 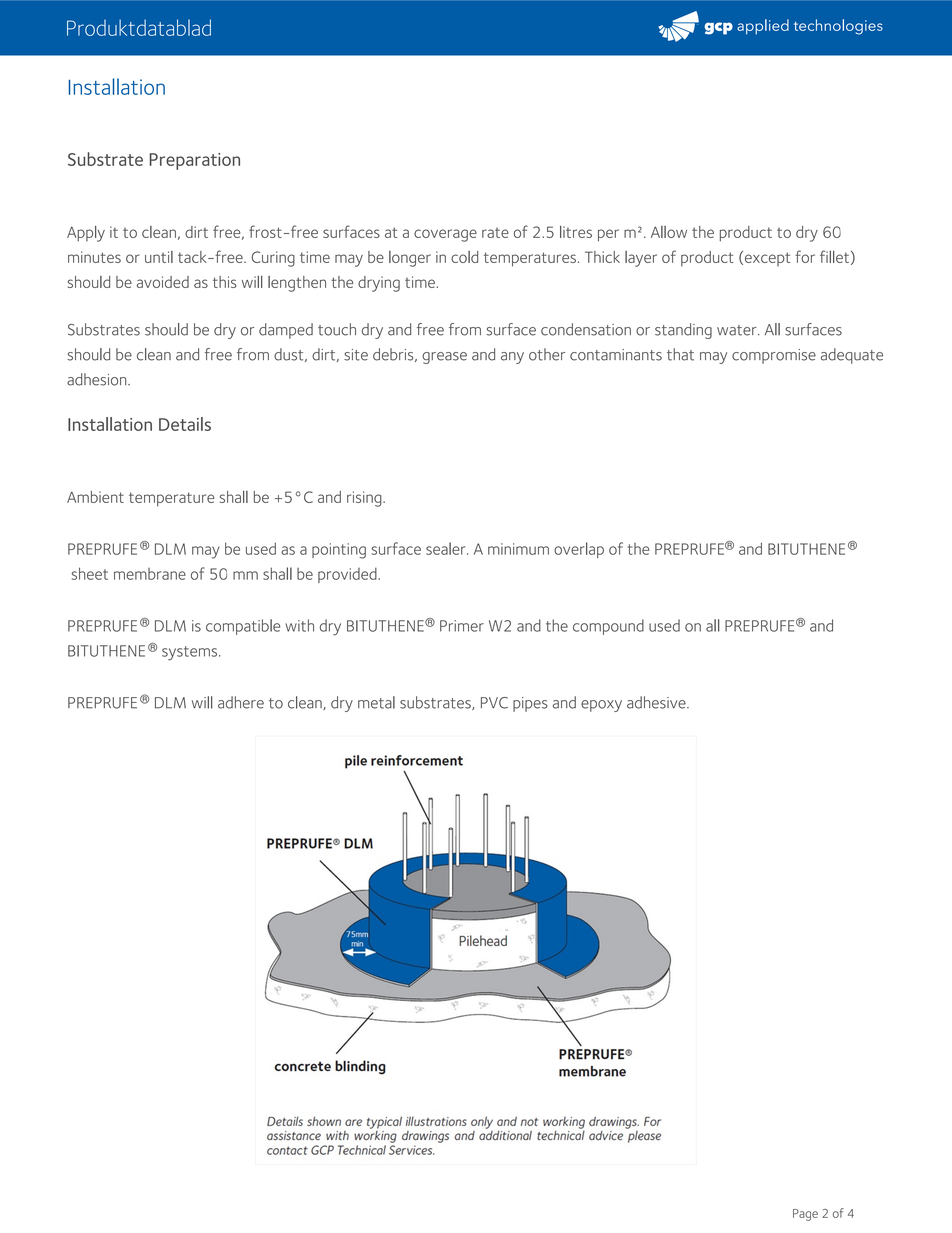 What do you see at coordinates (657, 702) in the screenshot?
I see `adhesive` at bounding box center [657, 702].
